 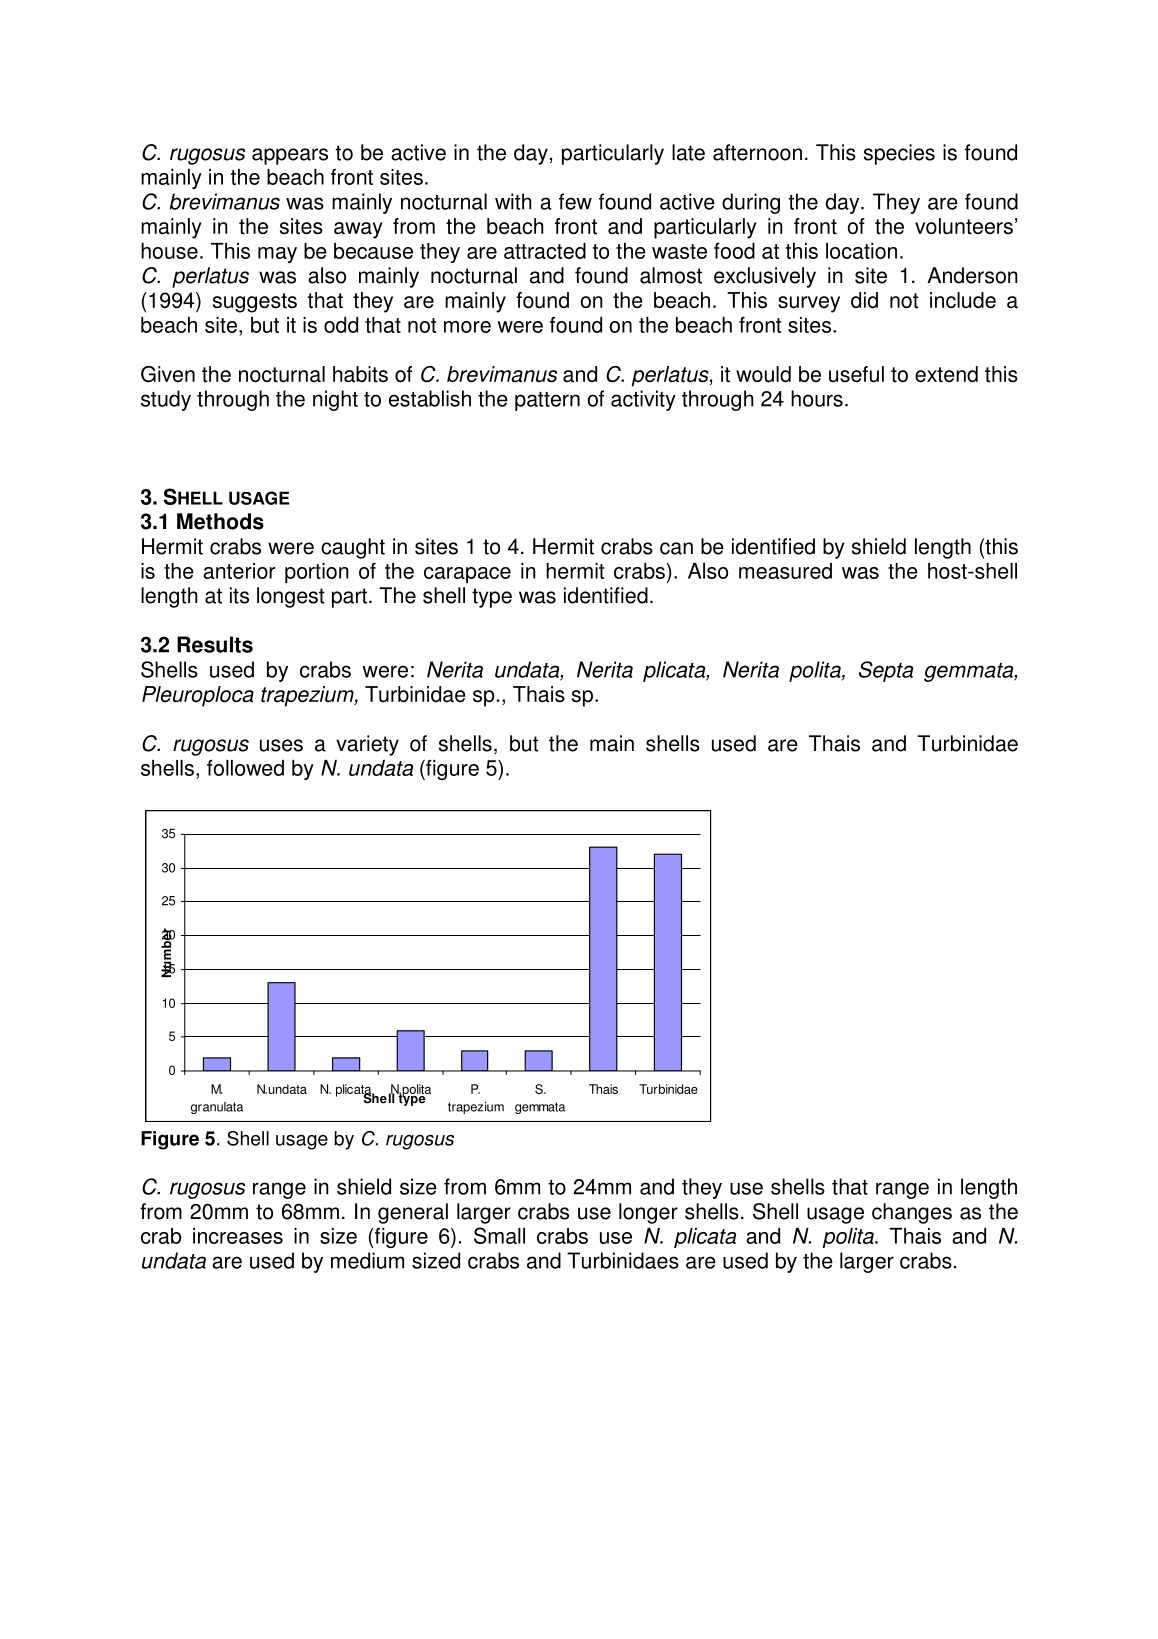 I want to click on increases, so click(x=238, y=1236).
